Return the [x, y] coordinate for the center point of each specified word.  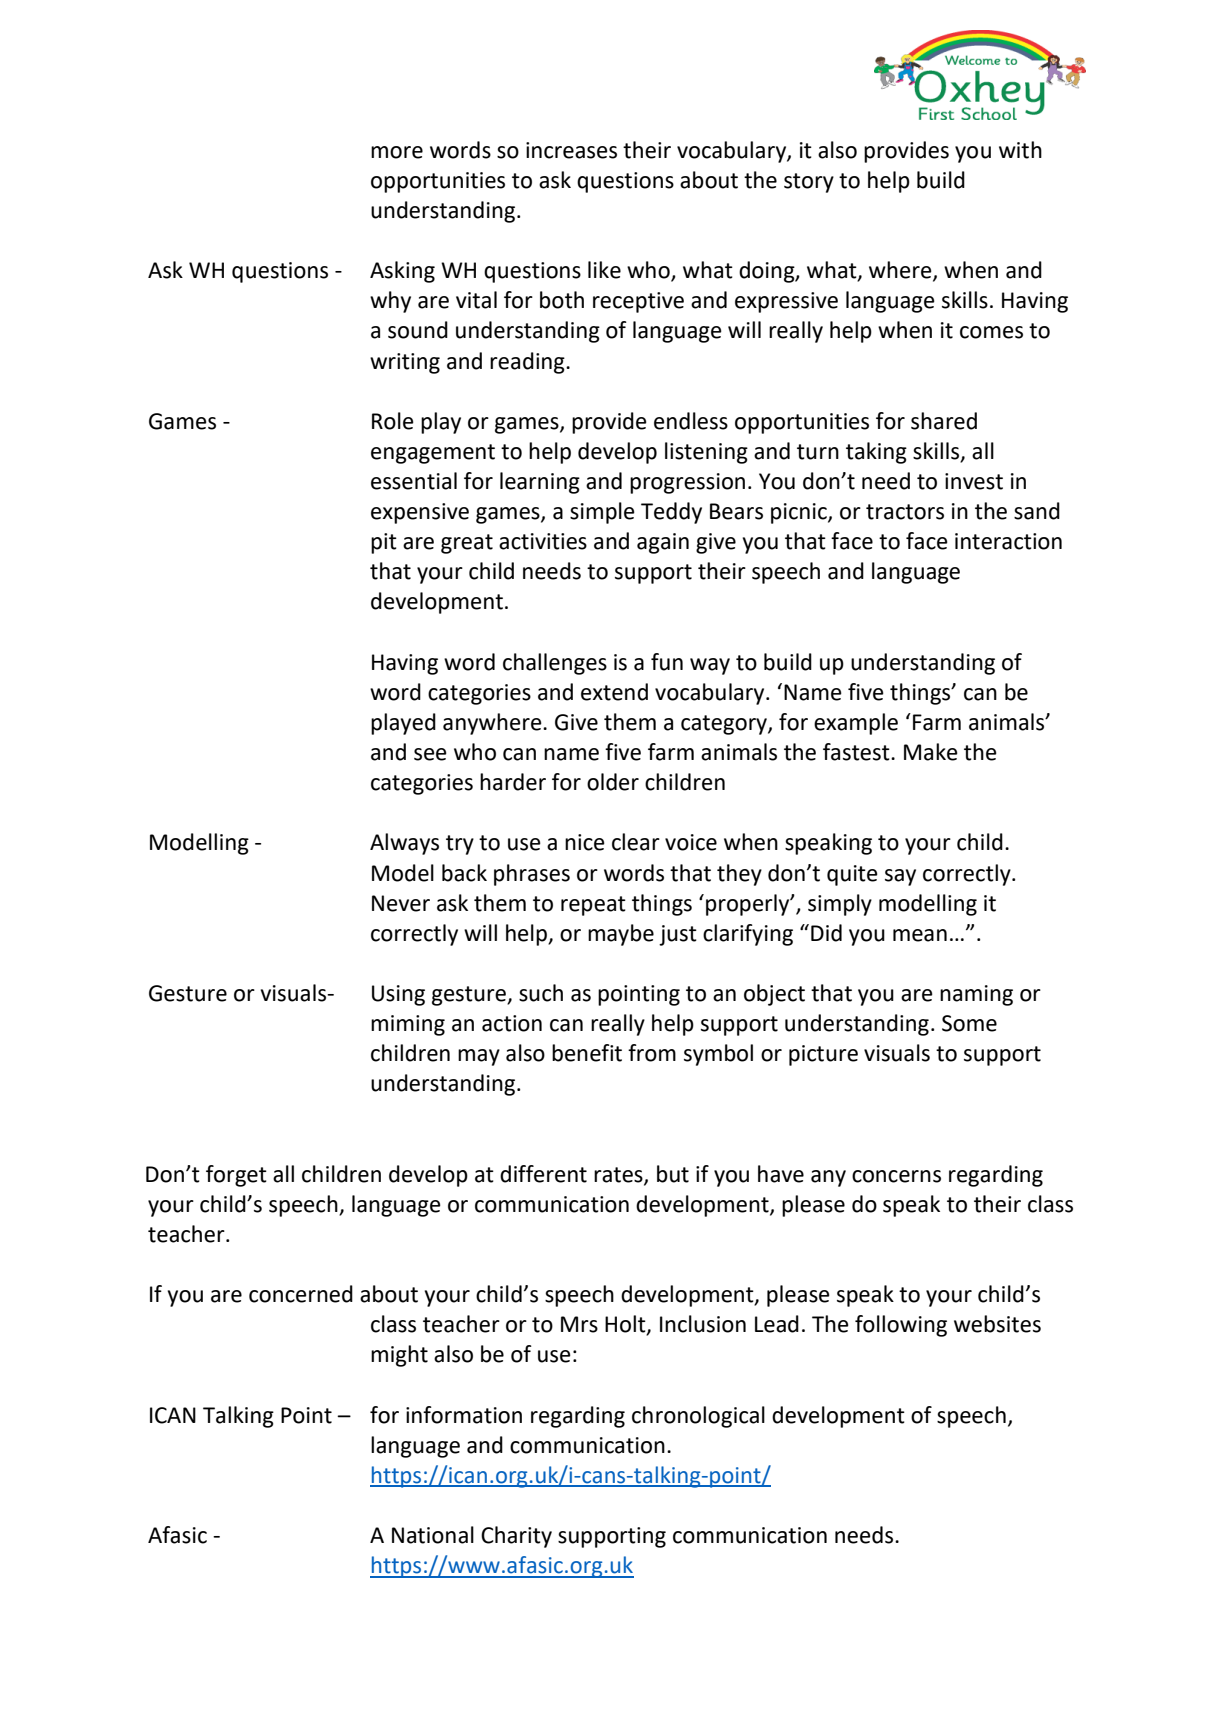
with [1020, 150]
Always [404, 844]
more [397, 152]
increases [571, 150]
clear [636, 842]
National [433, 1535]
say [900, 877]
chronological [698, 1417]
